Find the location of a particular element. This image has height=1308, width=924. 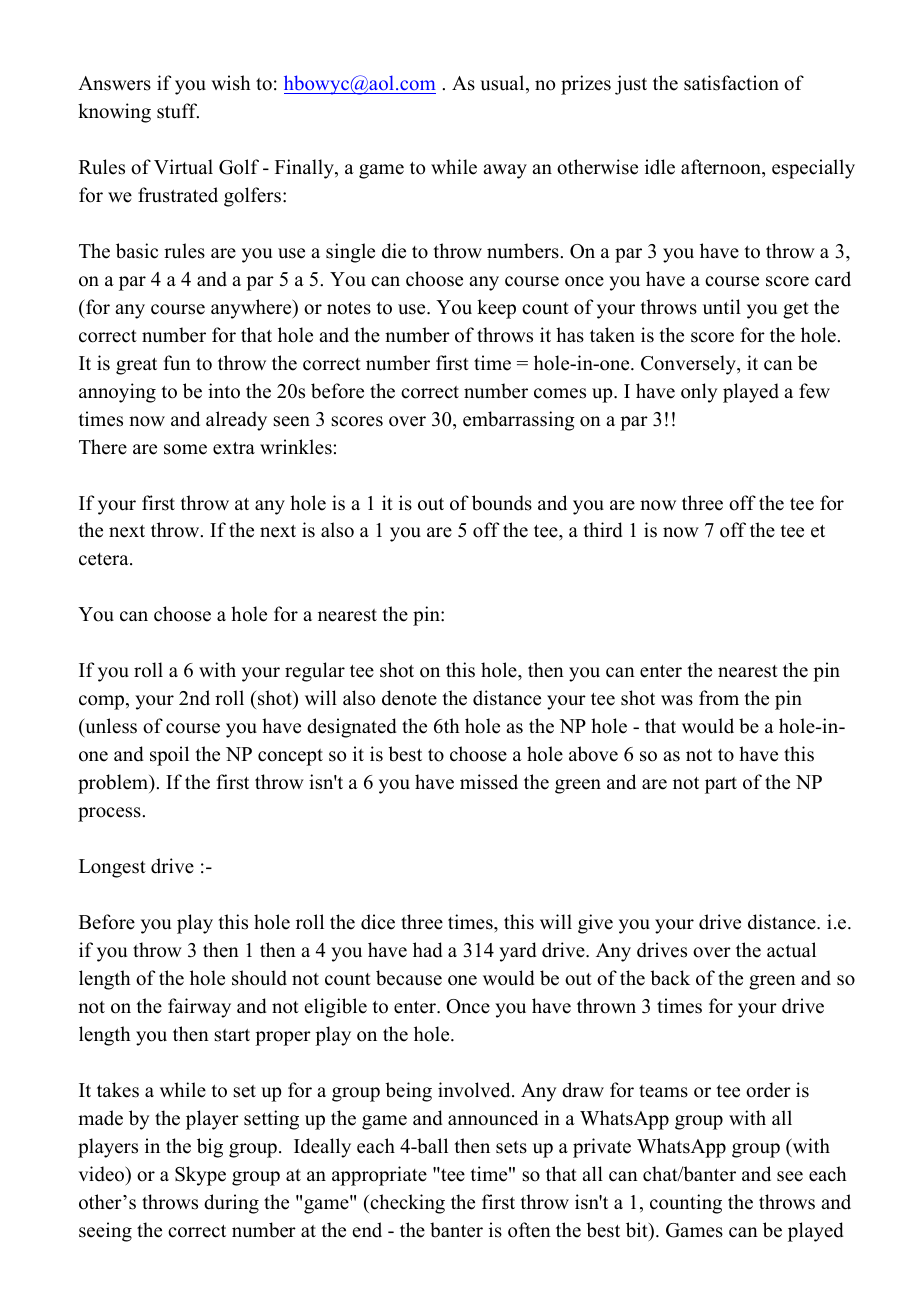

unless is located at coordinates (110, 726).
